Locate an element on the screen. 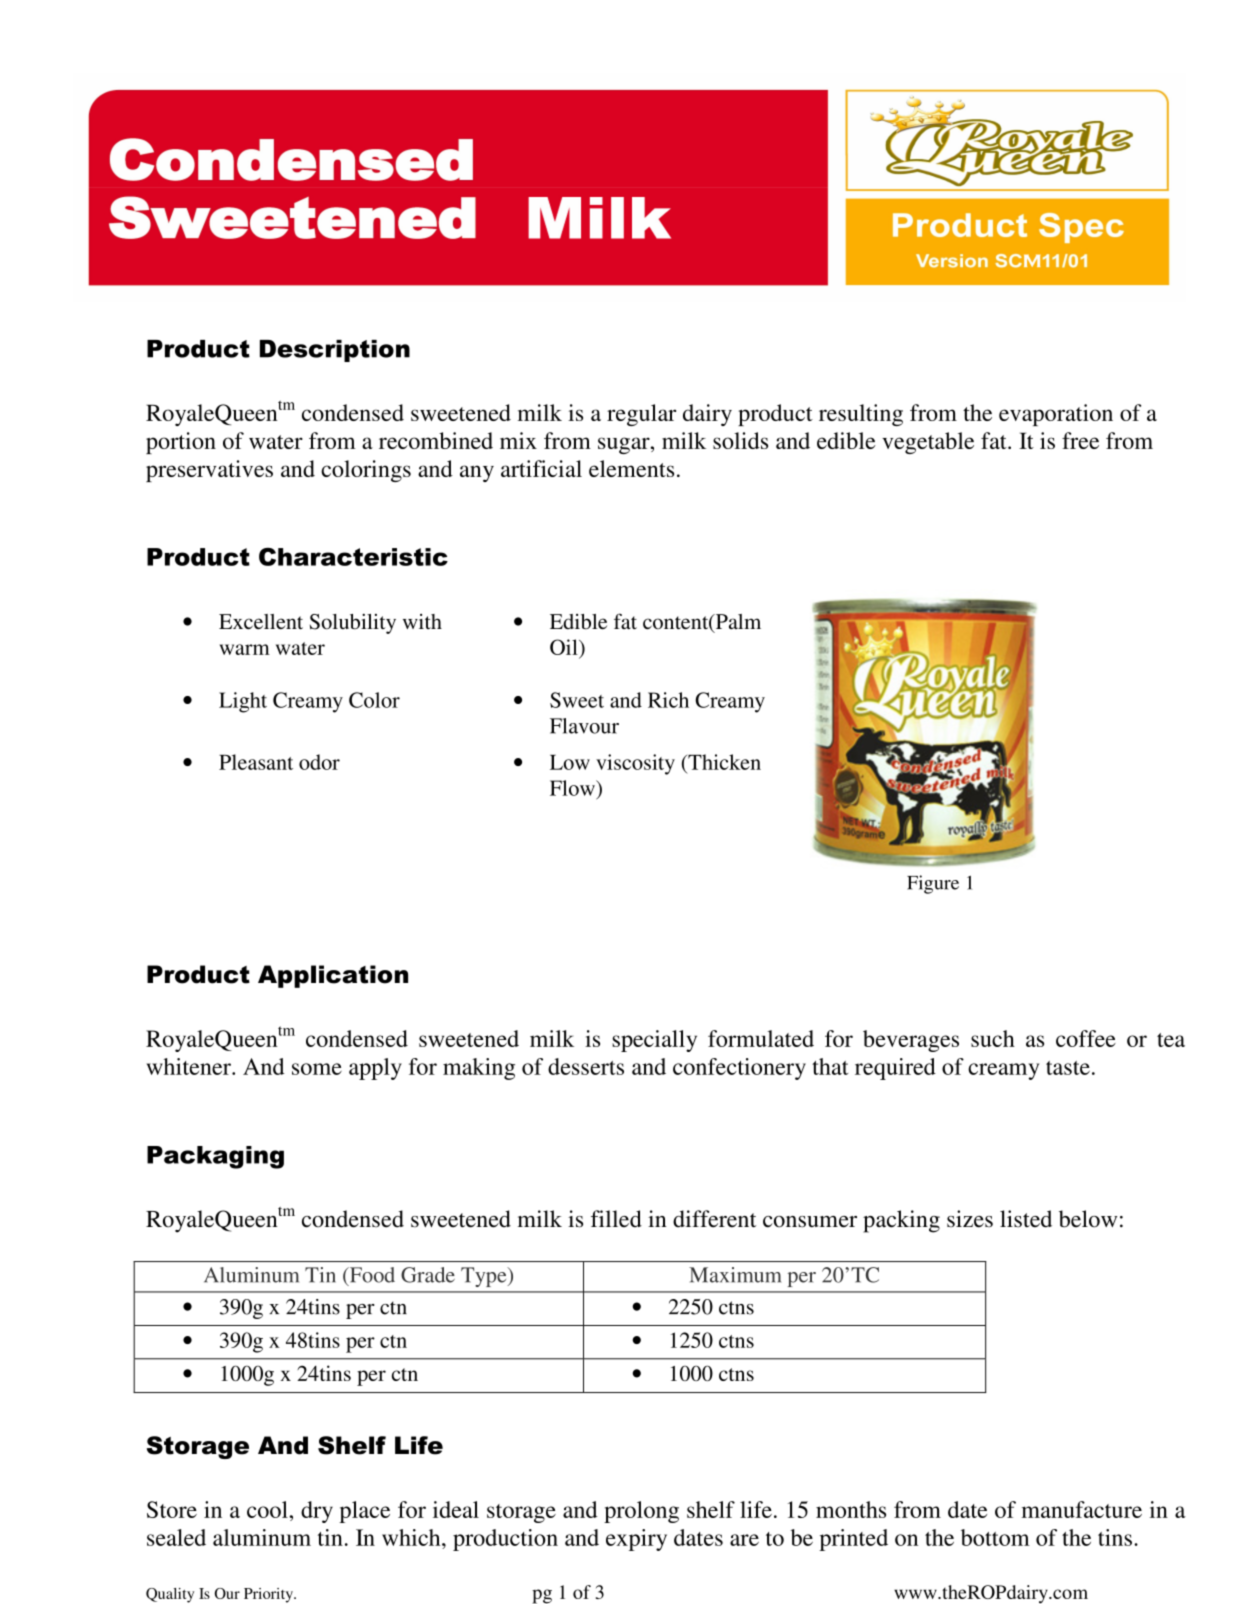 Image resolution: width=1240 pixels, height=1604 pixels. regular is located at coordinates (641, 415).
